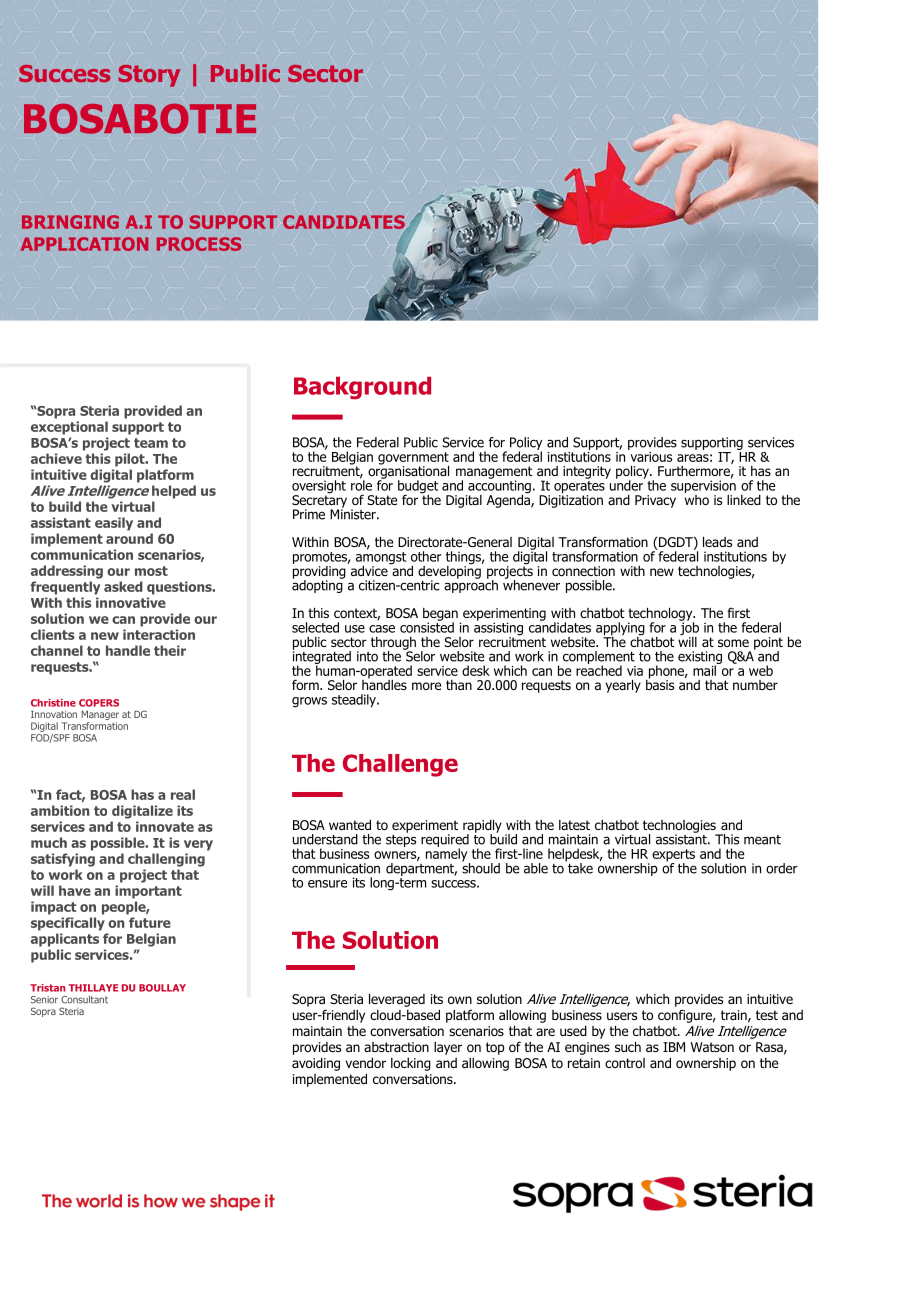 The height and width of the page is (1300, 900). What do you see at coordinates (650, 455) in the page?
I see `various` at bounding box center [650, 455].
